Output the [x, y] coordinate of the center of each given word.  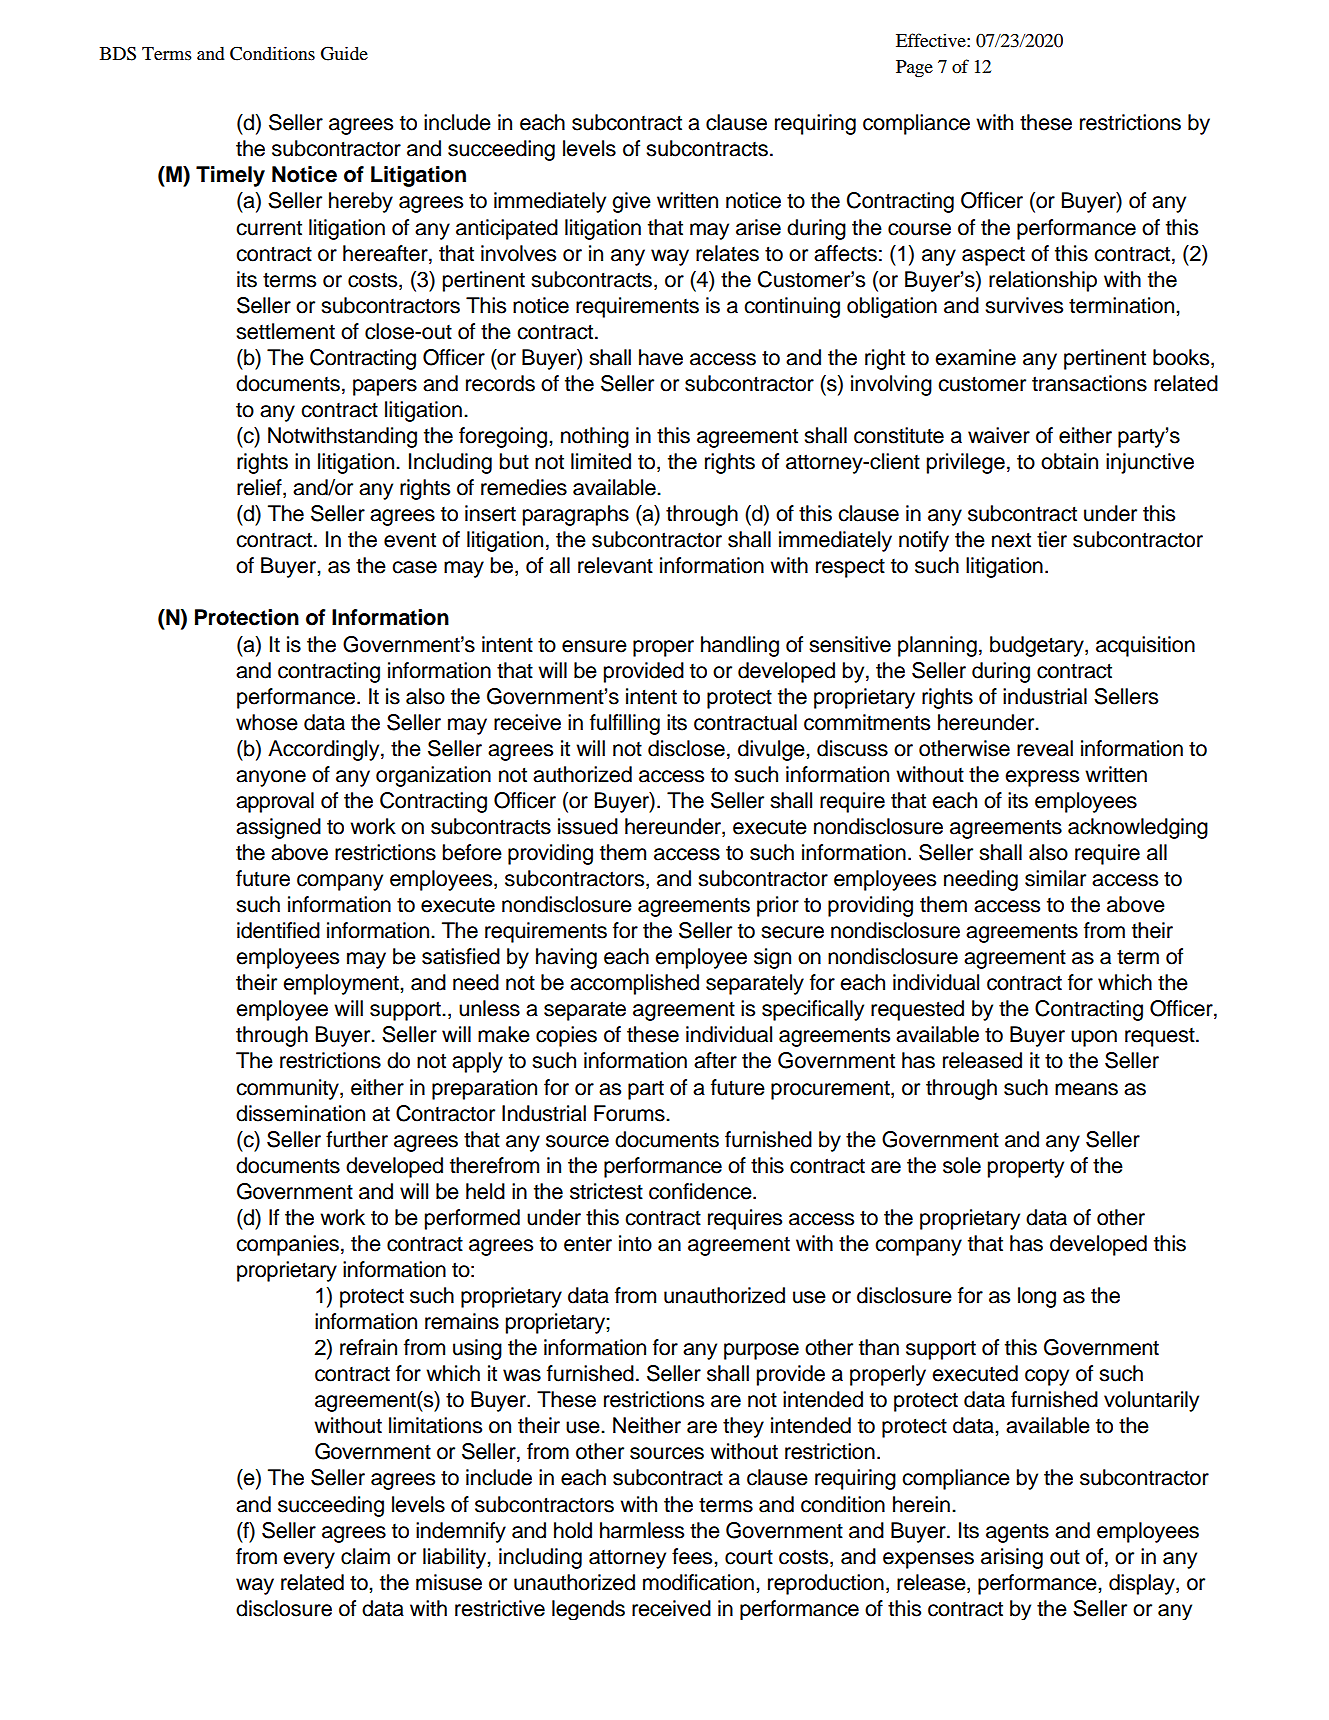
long [1037, 1297]
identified [278, 930]
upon [1094, 1038]
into [635, 1243]
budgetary [1038, 646]
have [661, 357]
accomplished [634, 984]
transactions [1089, 383]
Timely [230, 176]
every [309, 1560]
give [631, 202]
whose [267, 722]
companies [287, 1245]
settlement [285, 331]
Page [914, 69]
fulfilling [625, 724]
